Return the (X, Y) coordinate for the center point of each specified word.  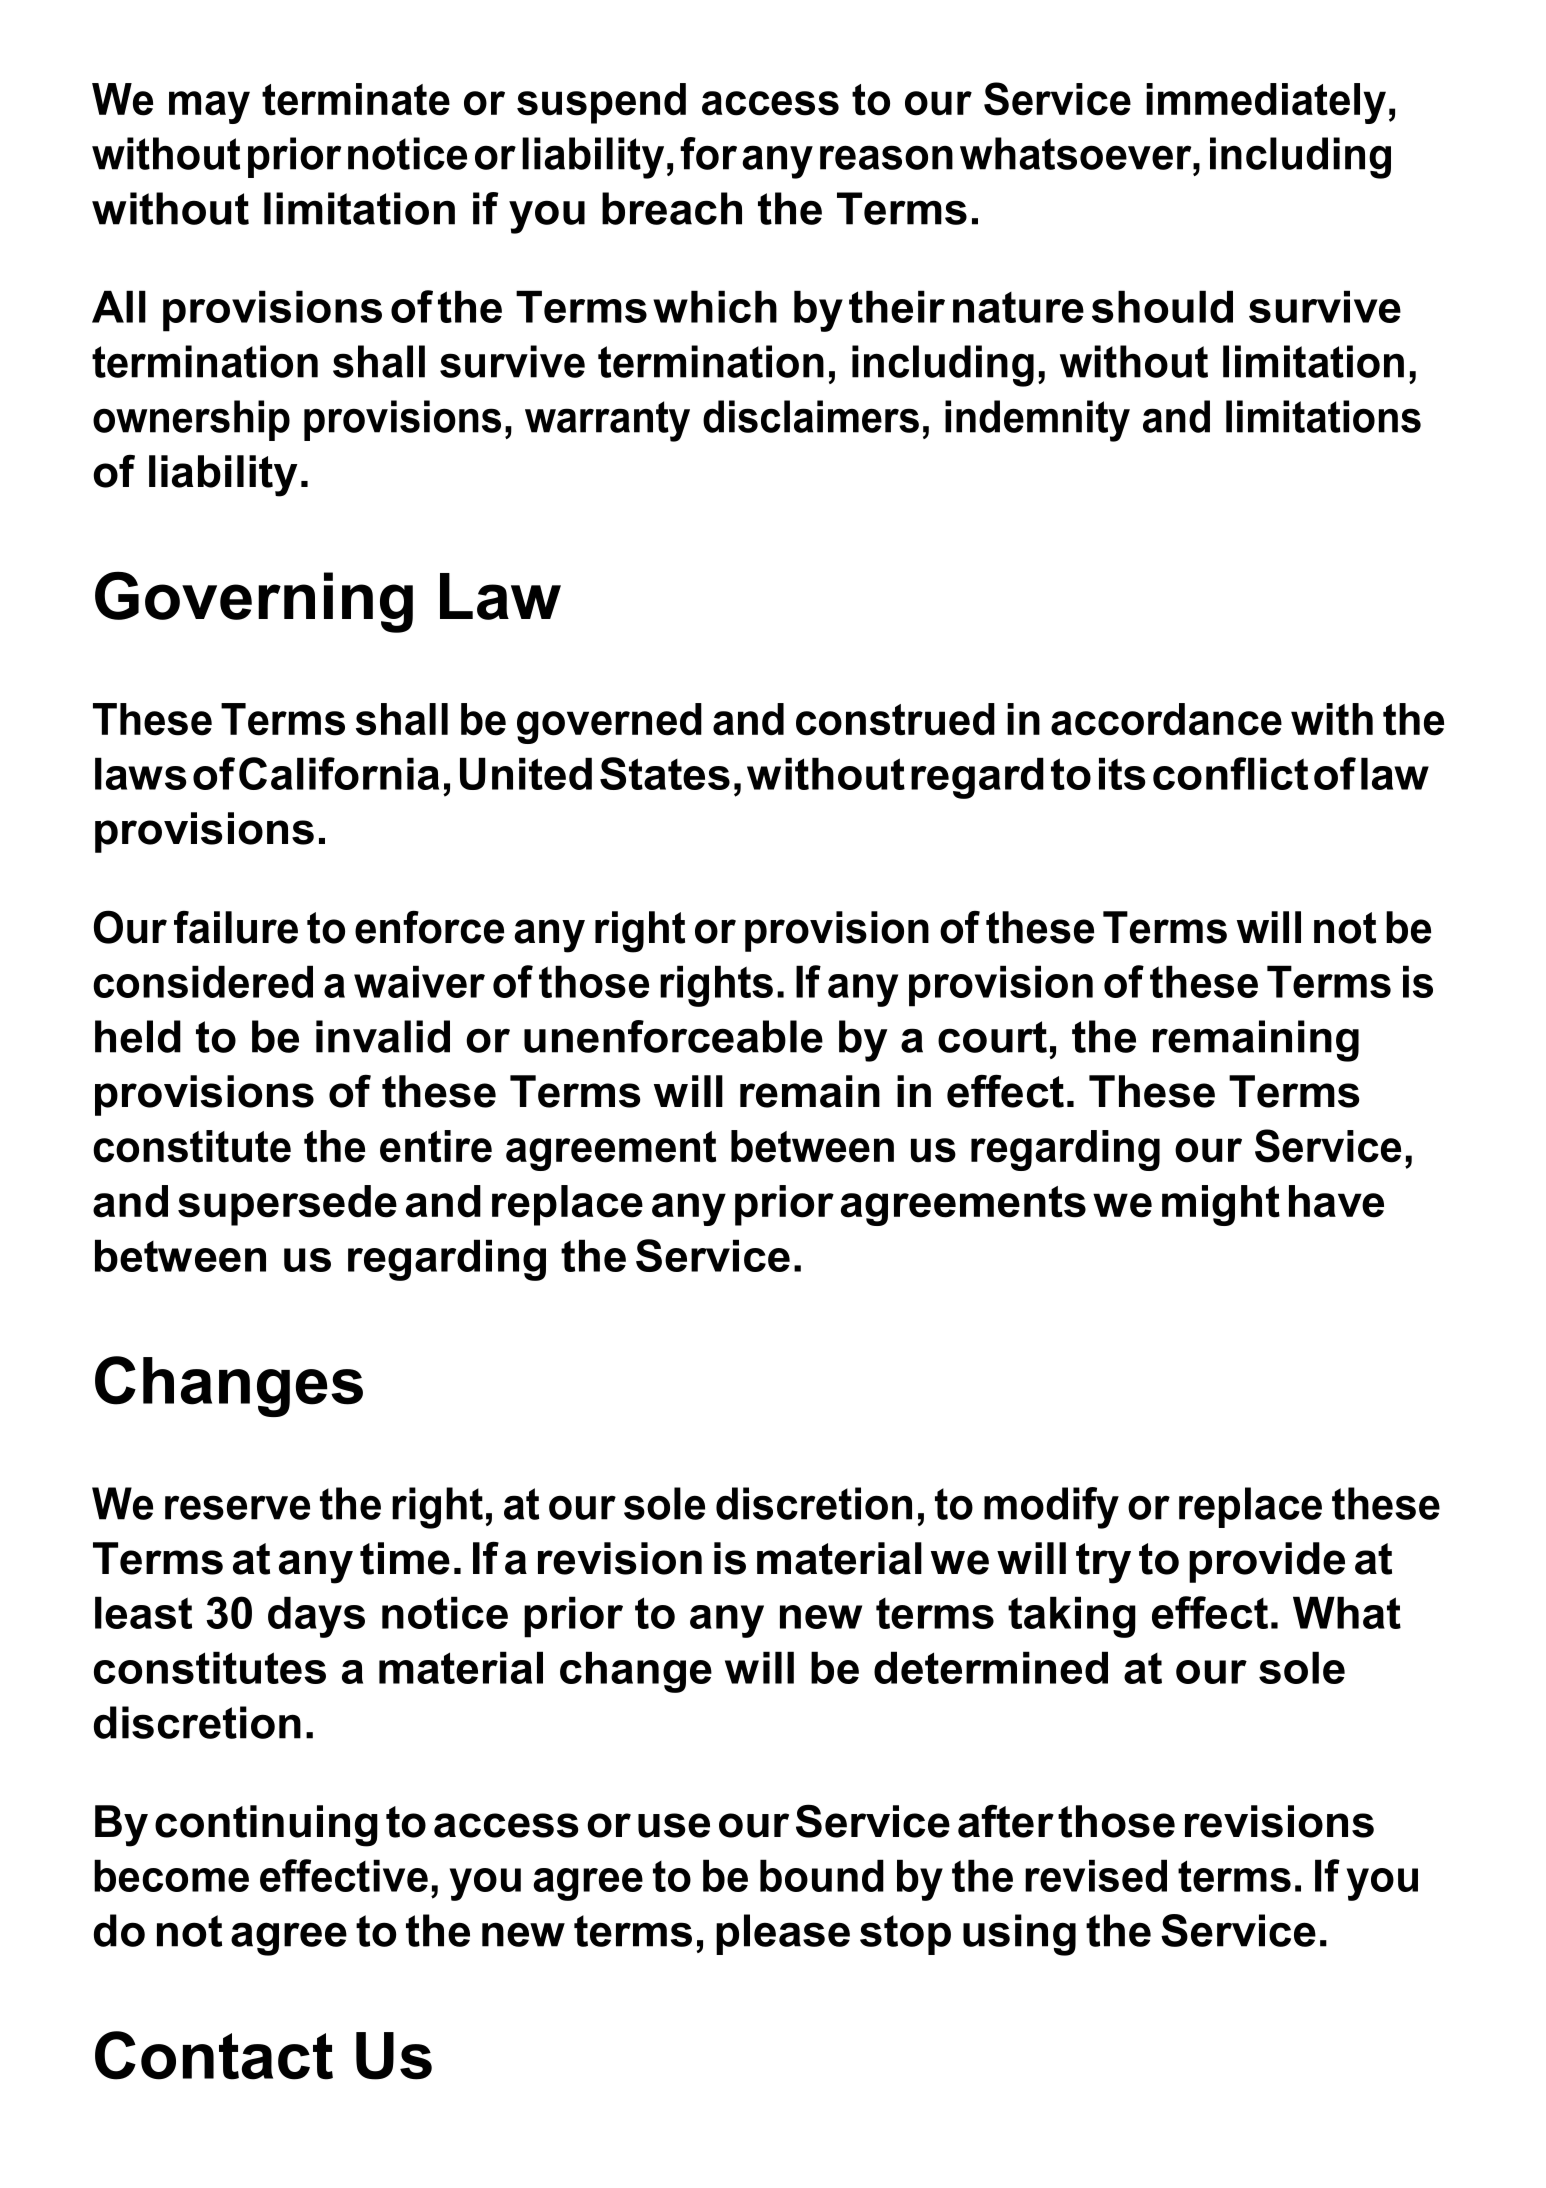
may (209, 107)
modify (1051, 1508)
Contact (214, 2055)
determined (991, 1667)
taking (1072, 1617)
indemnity (1037, 421)
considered (203, 981)
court (992, 1037)
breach (672, 208)
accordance (1166, 719)
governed (609, 723)
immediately (1266, 103)
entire (436, 1146)
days (316, 1617)
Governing (254, 602)
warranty (607, 421)
